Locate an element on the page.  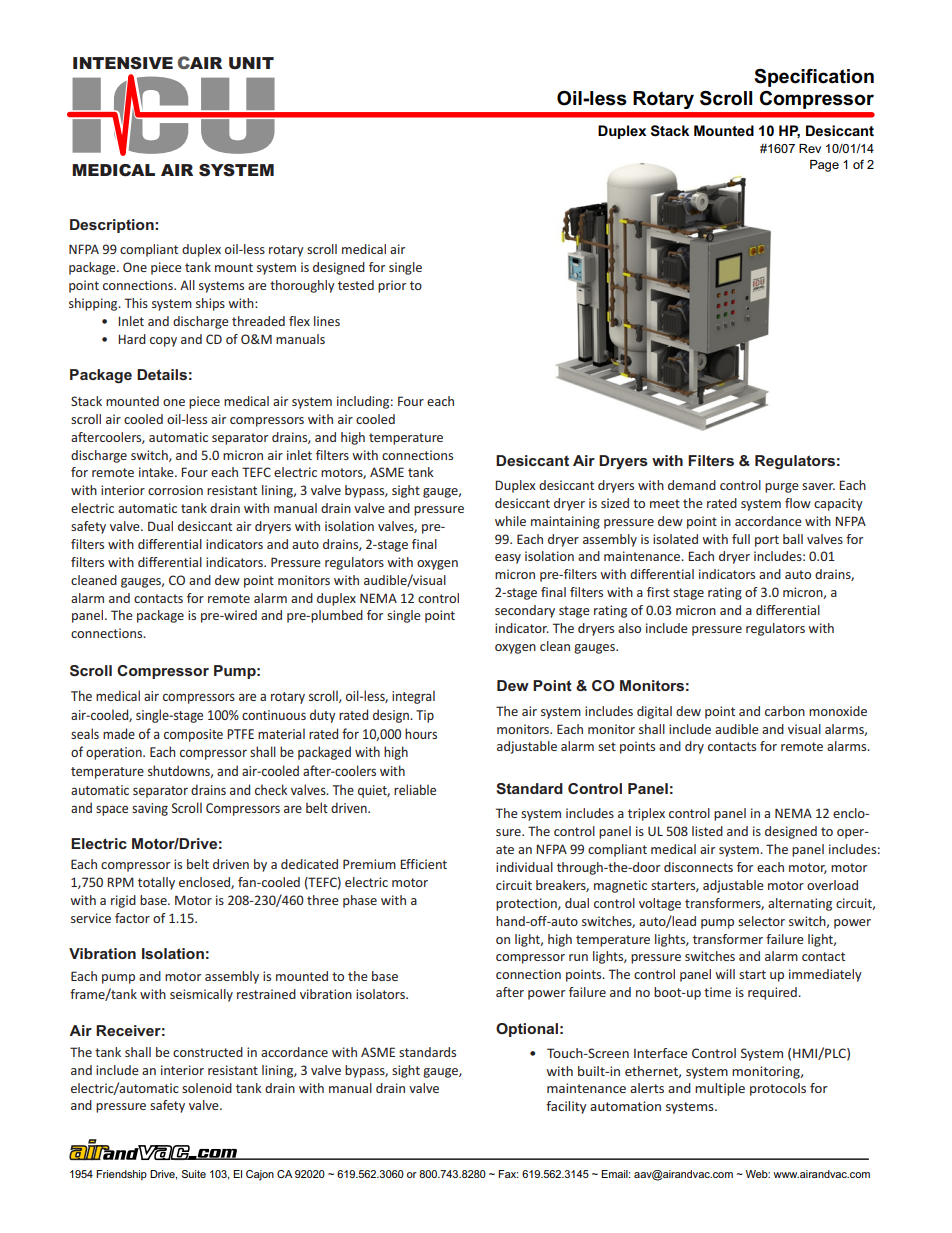
first is located at coordinates (658, 592).
